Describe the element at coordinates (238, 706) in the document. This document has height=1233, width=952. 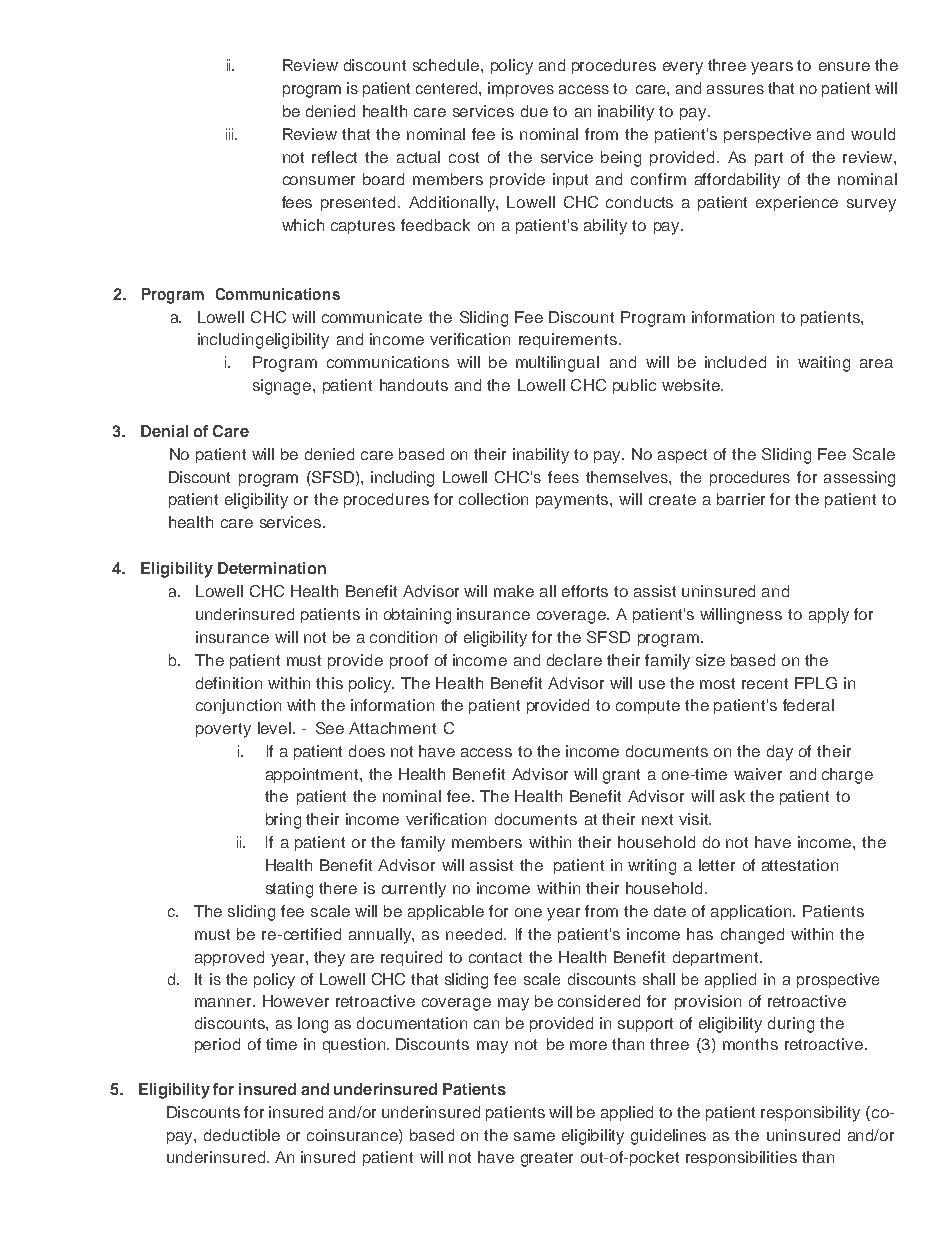
I see `conjunction` at that location.
